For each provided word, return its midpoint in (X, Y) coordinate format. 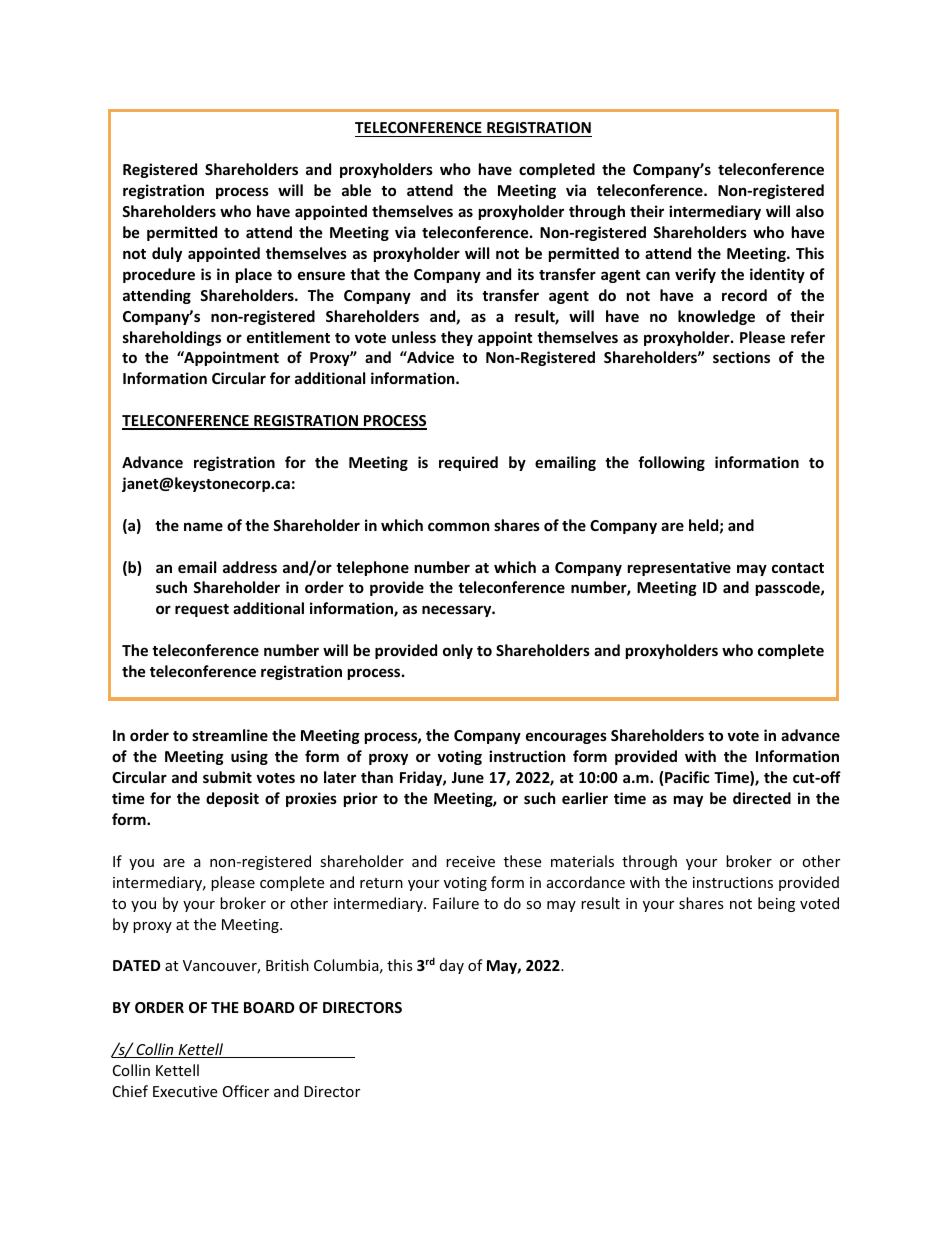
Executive (185, 1091)
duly (167, 254)
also (810, 211)
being (776, 904)
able (356, 190)
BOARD (269, 1007)
